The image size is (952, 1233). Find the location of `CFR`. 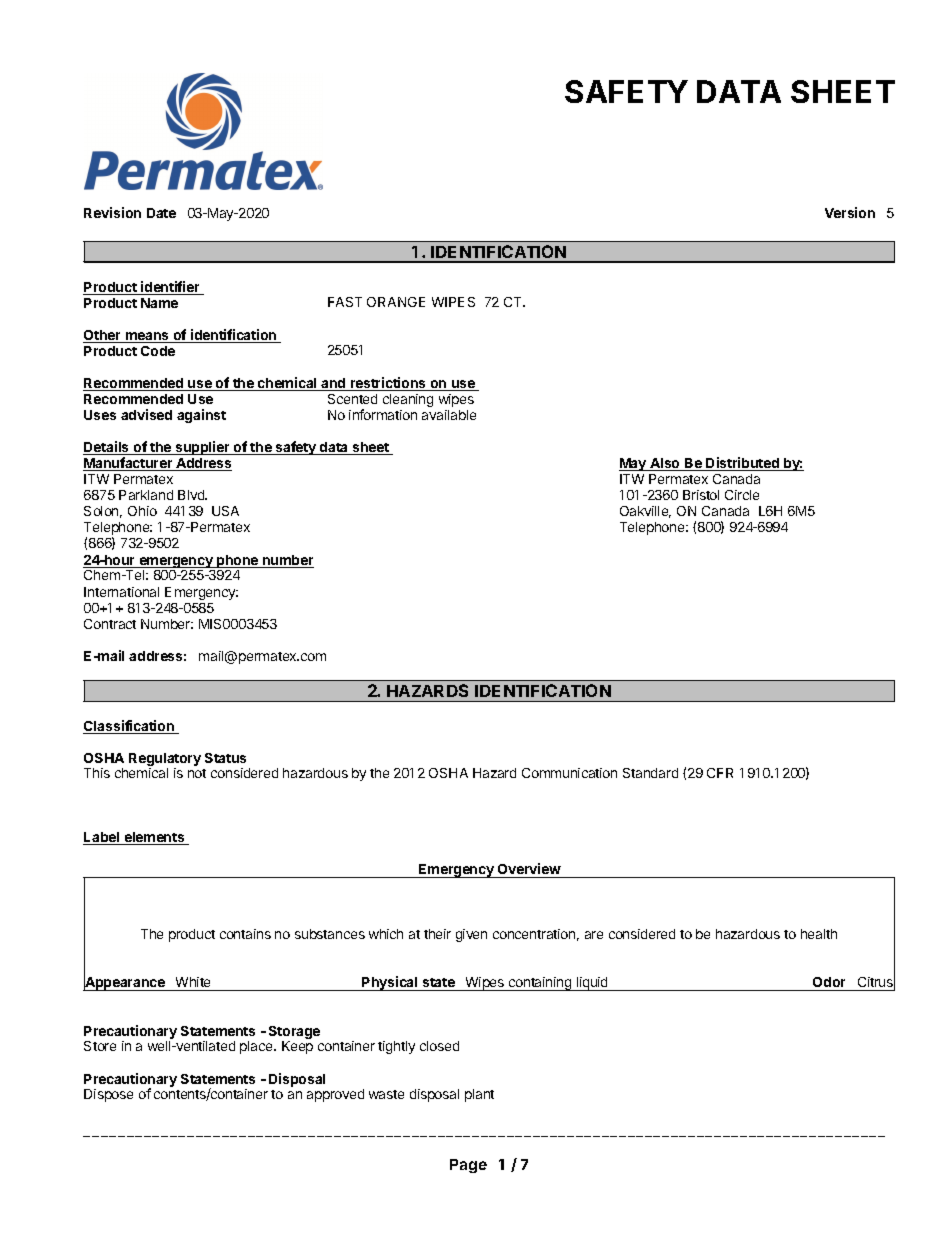

CFR is located at coordinates (720, 773).
